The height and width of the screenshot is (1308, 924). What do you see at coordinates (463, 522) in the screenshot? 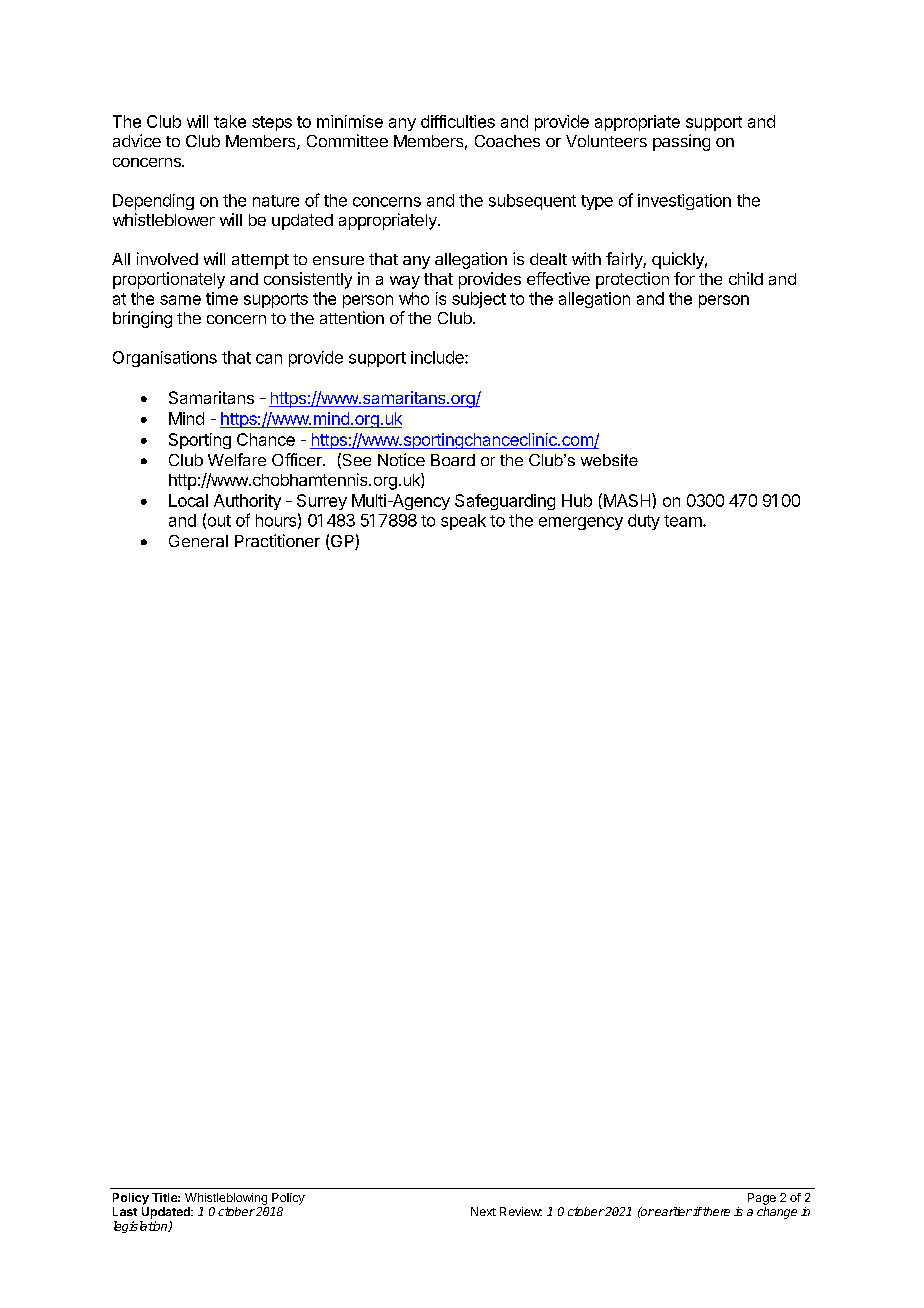
I see `speak` at bounding box center [463, 522].
